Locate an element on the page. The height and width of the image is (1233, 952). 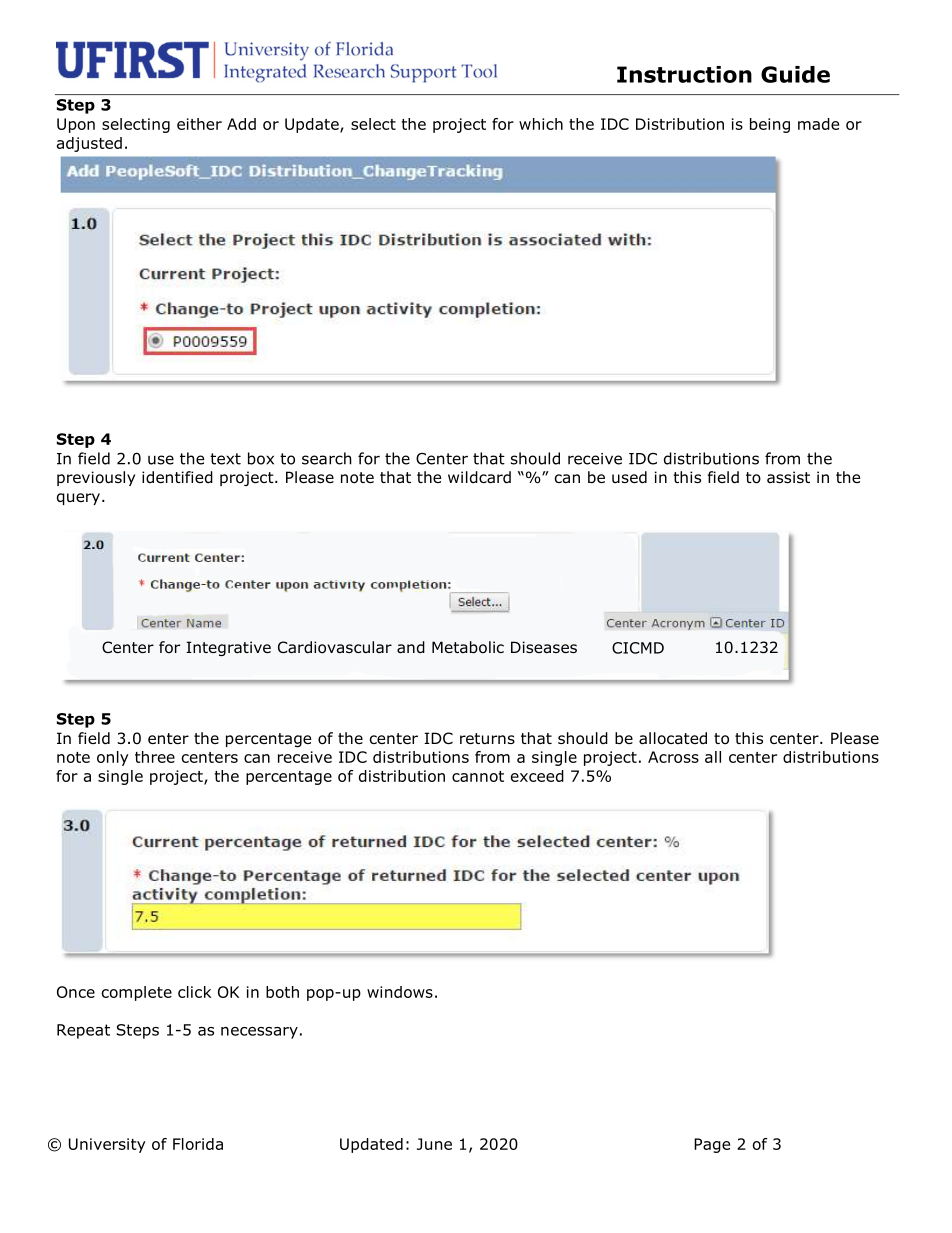
identified is located at coordinates (177, 477).
